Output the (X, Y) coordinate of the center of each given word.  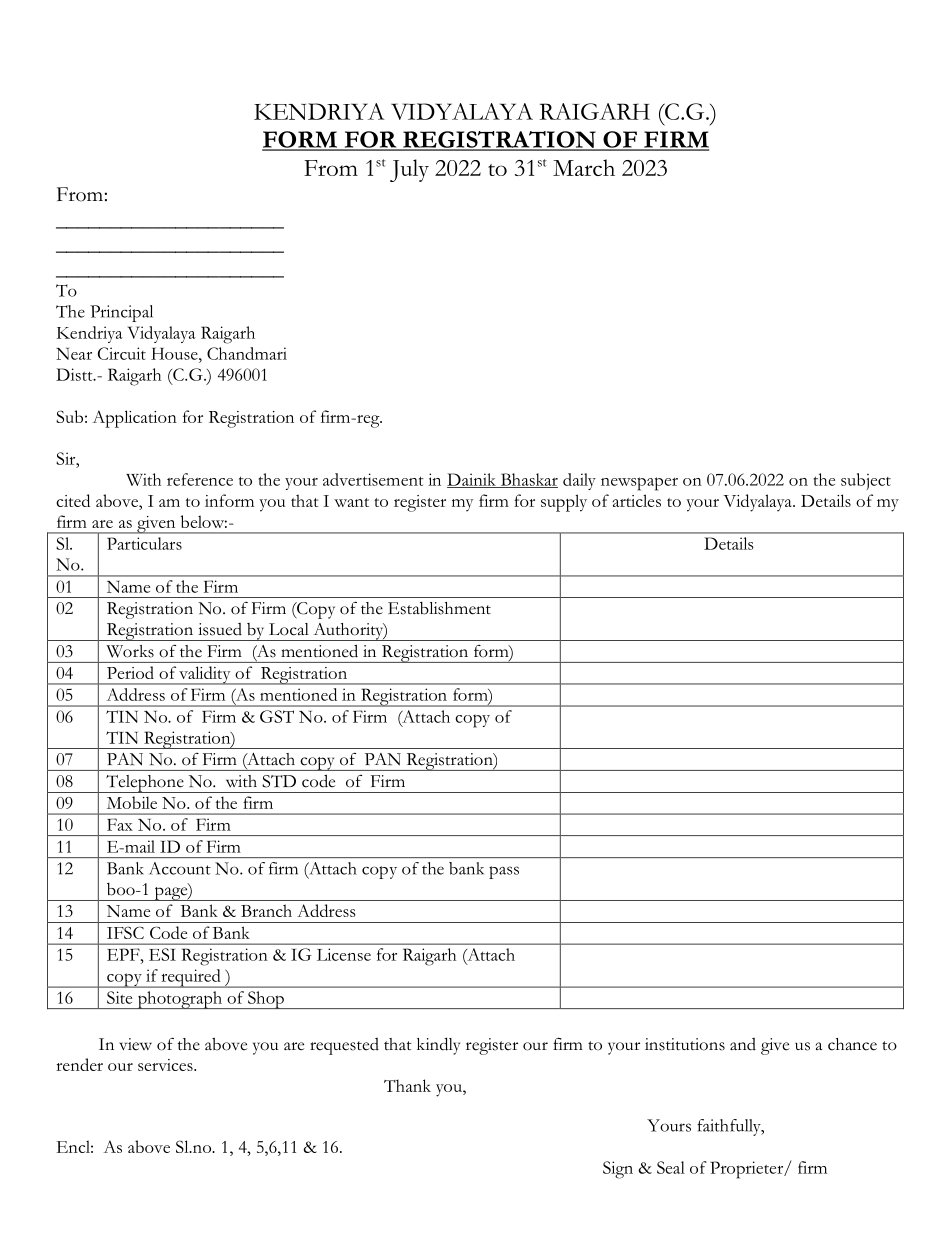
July (409, 170)
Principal (121, 313)
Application (135, 419)
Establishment (439, 608)
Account (180, 868)
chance (852, 1044)
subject (866, 481)
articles (637, 500)
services (166, 1065)
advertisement (373, 479)
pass (504, 872)
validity (205, 675)
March (584, 167)
